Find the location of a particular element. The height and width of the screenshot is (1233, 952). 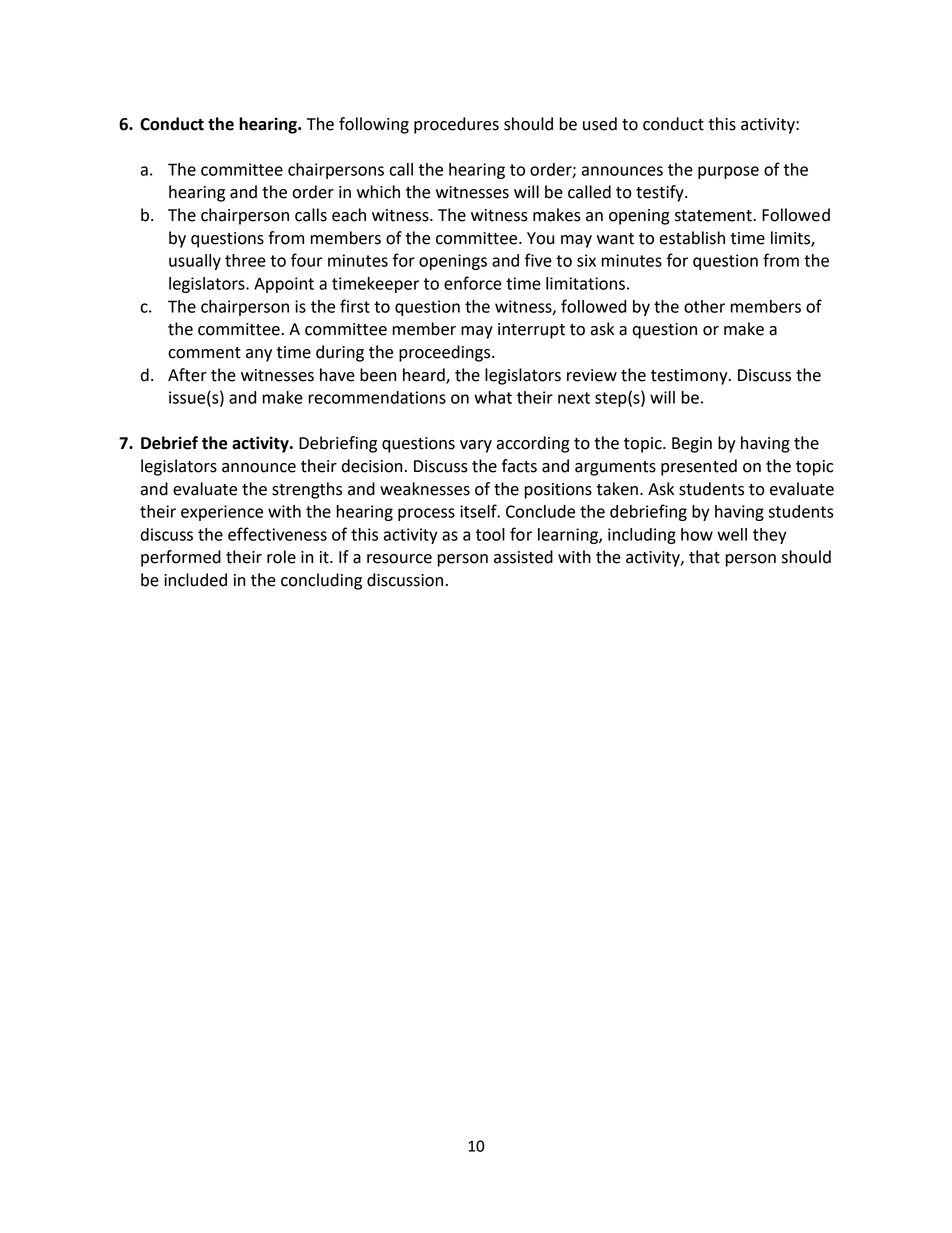

role is located at coordinates (281, 557).
